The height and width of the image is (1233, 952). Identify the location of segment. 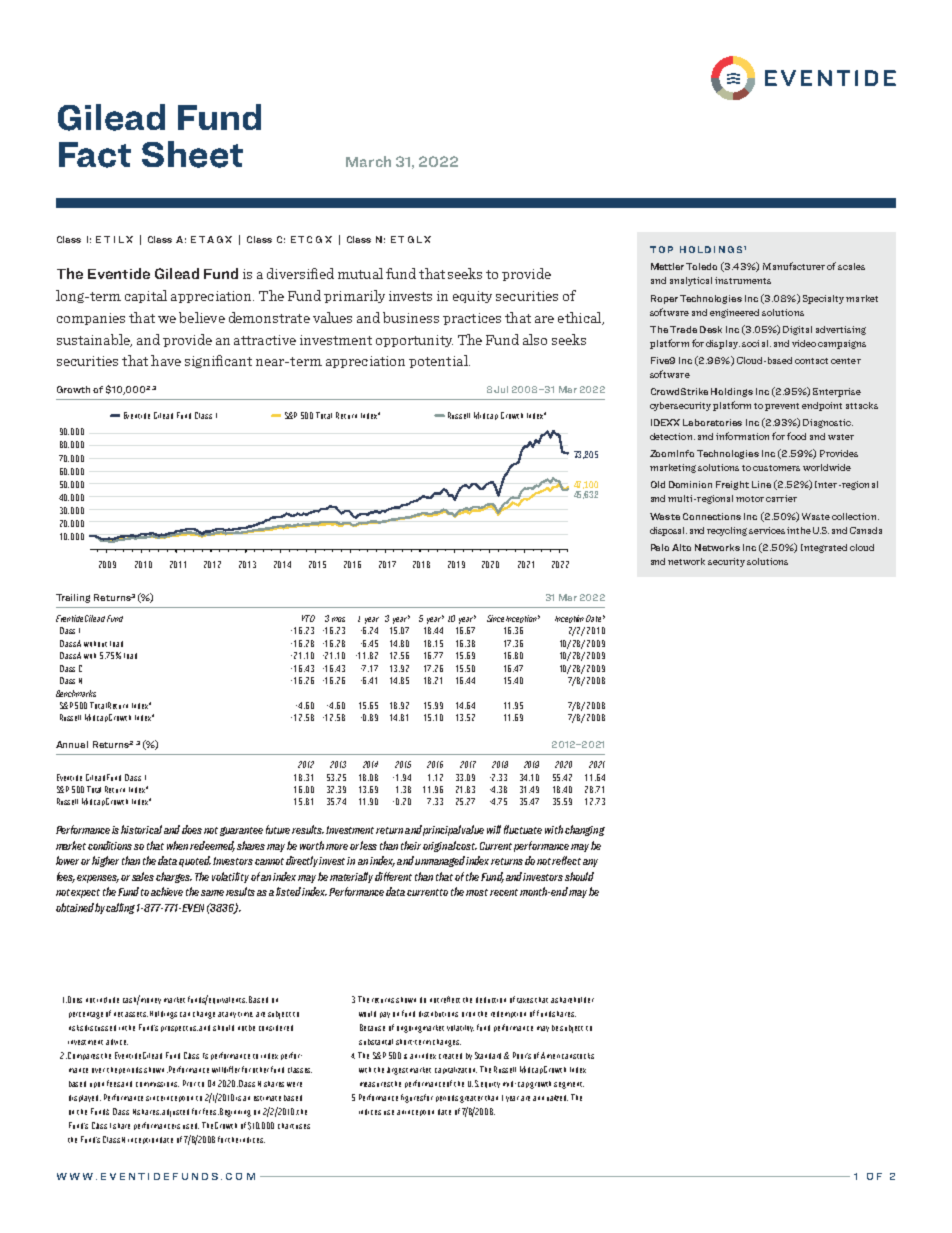
(569, 1085).
